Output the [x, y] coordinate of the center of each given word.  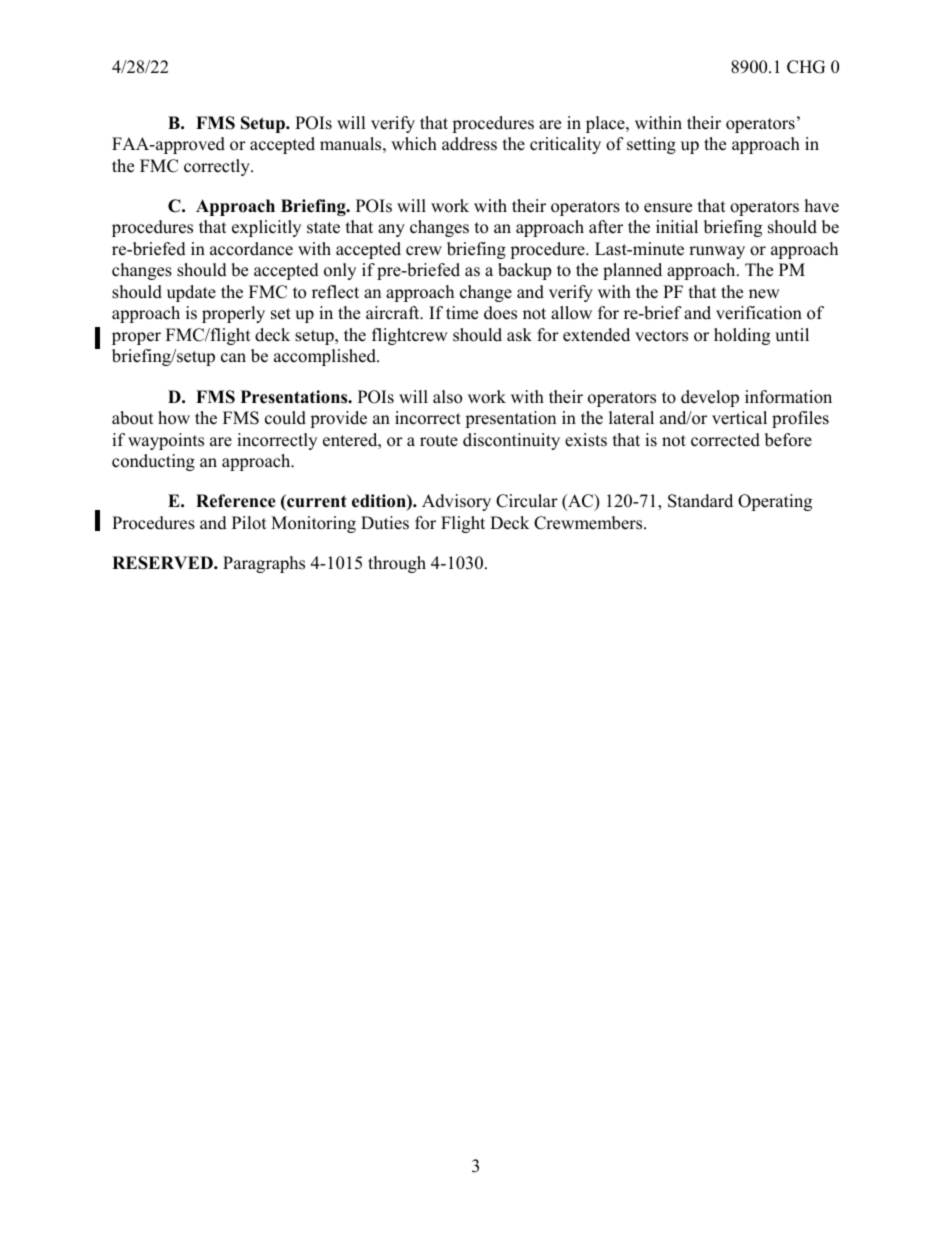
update [191, 293]
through [397, 564]
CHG [806, 67]
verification [759, 313]
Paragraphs [264, 564]
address [469, 144]
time [462, 313]
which [414, 144]
